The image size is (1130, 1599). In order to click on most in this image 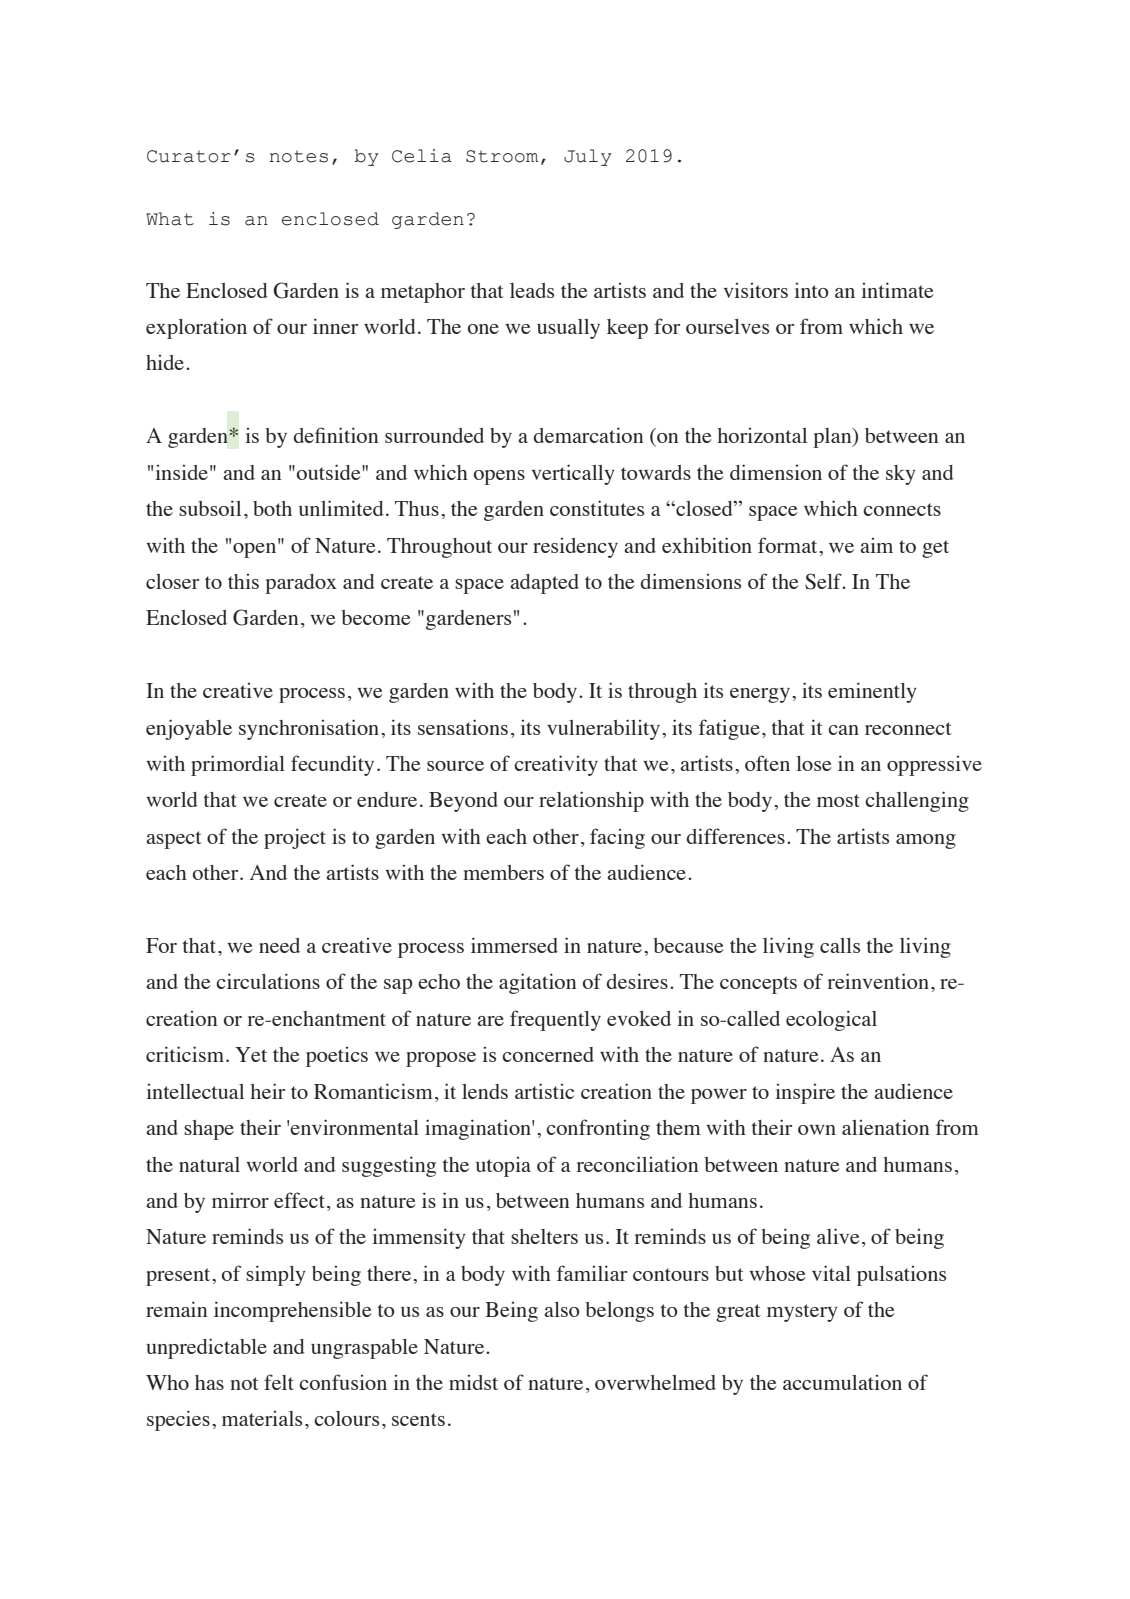, I will do `click(838, 800)`.
